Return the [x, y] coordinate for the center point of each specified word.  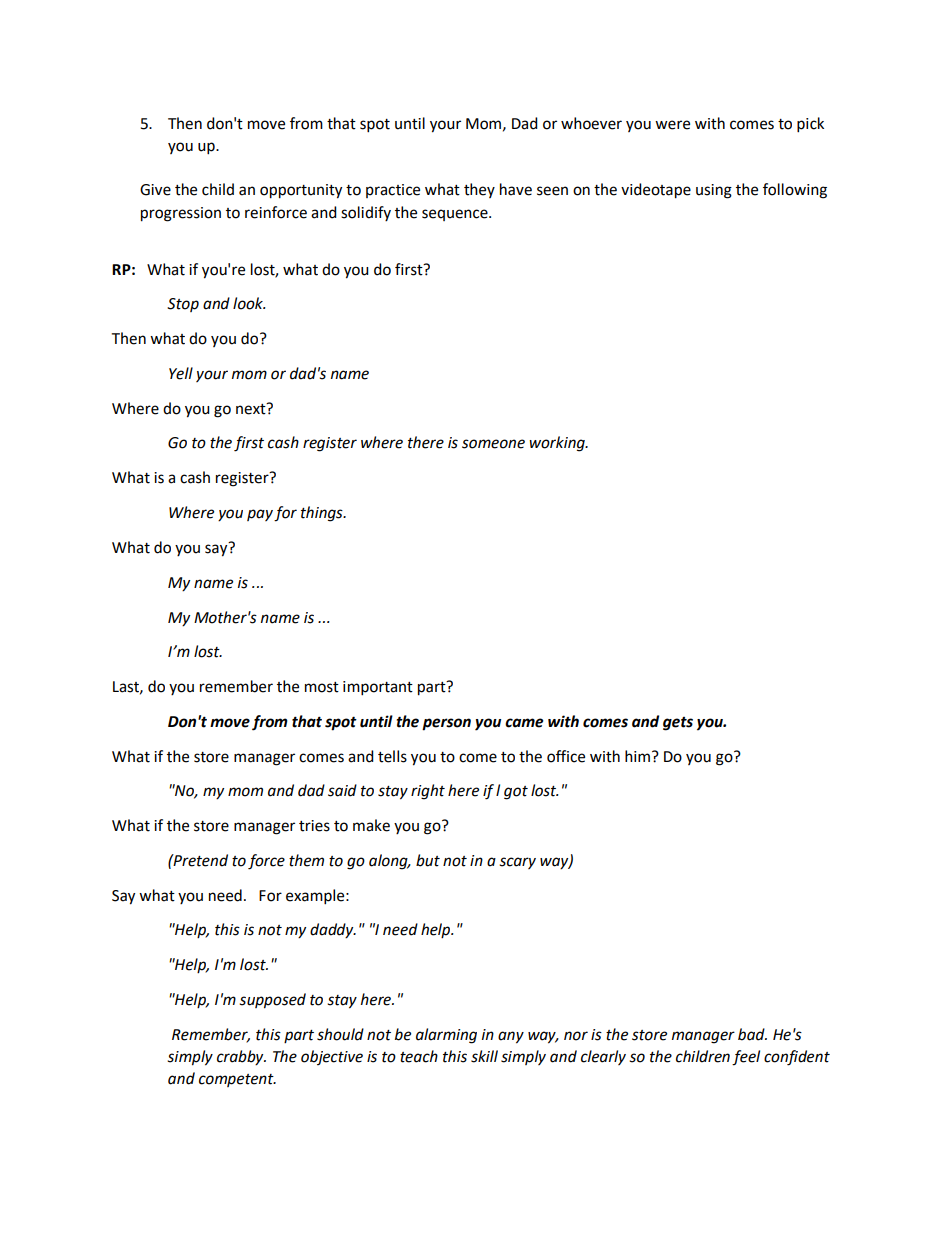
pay [260, 515]
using [714, 191]
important [378, 688]
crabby [241, 1058]
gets [678, 724]
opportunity [301, 191]
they [479, 190]
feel [746, 1058]
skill [484, 1056]
